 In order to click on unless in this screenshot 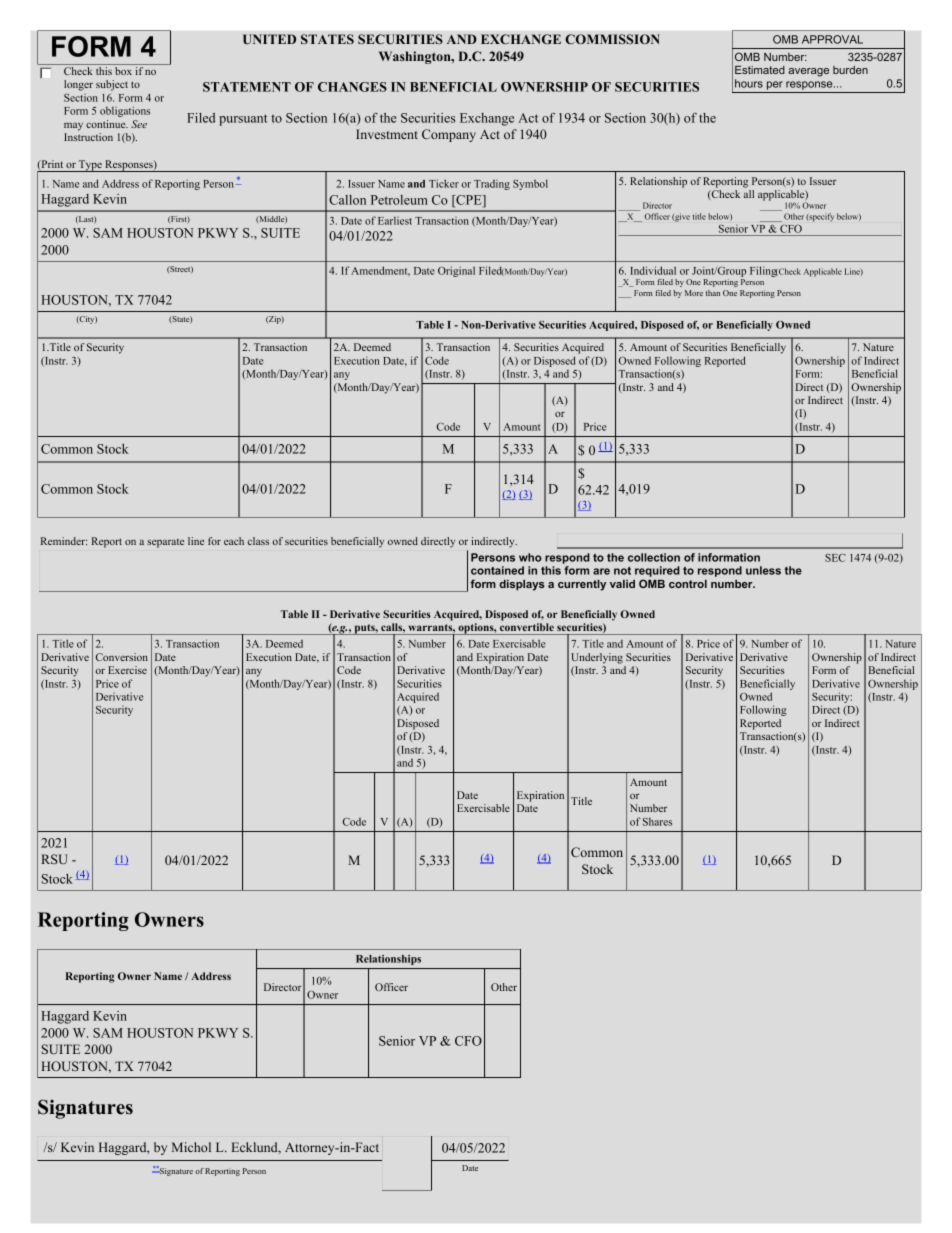, I will do `click(763, 570)`.
